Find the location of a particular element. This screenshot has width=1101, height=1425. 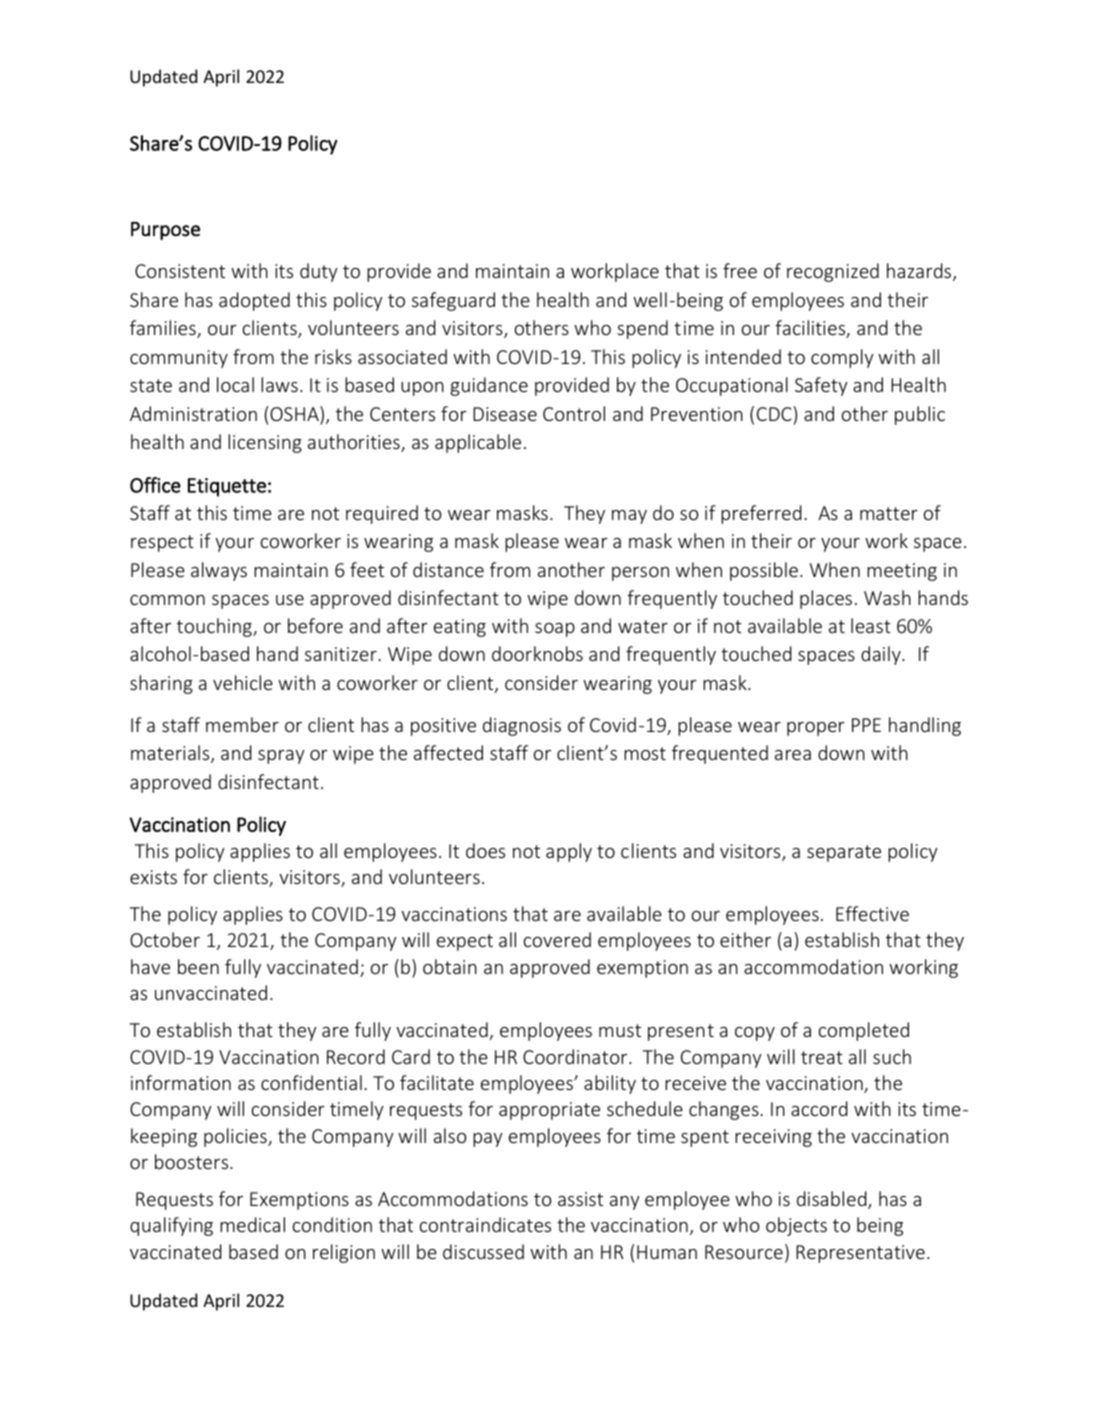

recognized is located at coordinates (833, 272).
